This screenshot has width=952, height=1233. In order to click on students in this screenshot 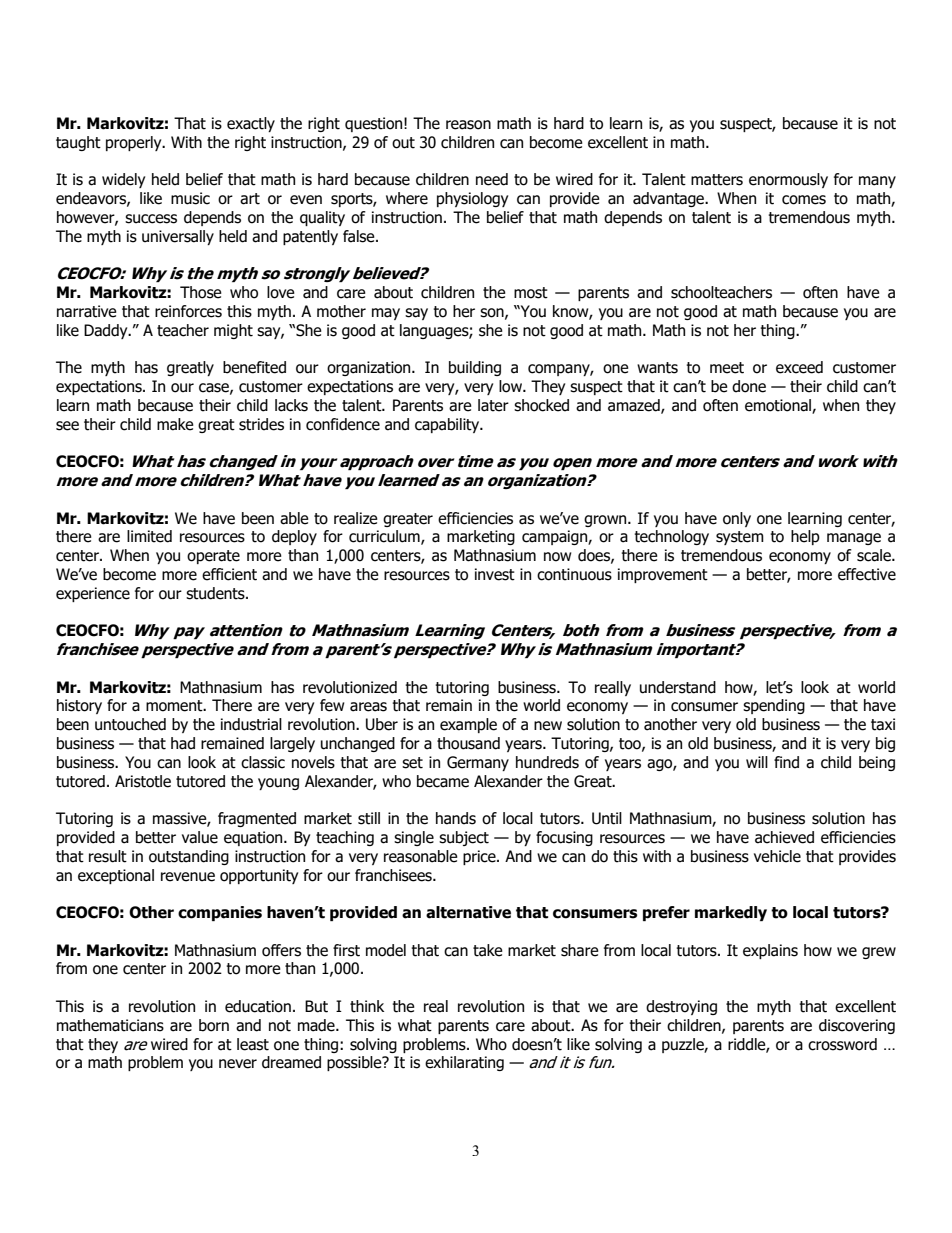, I will do `click(216, 593)`.
